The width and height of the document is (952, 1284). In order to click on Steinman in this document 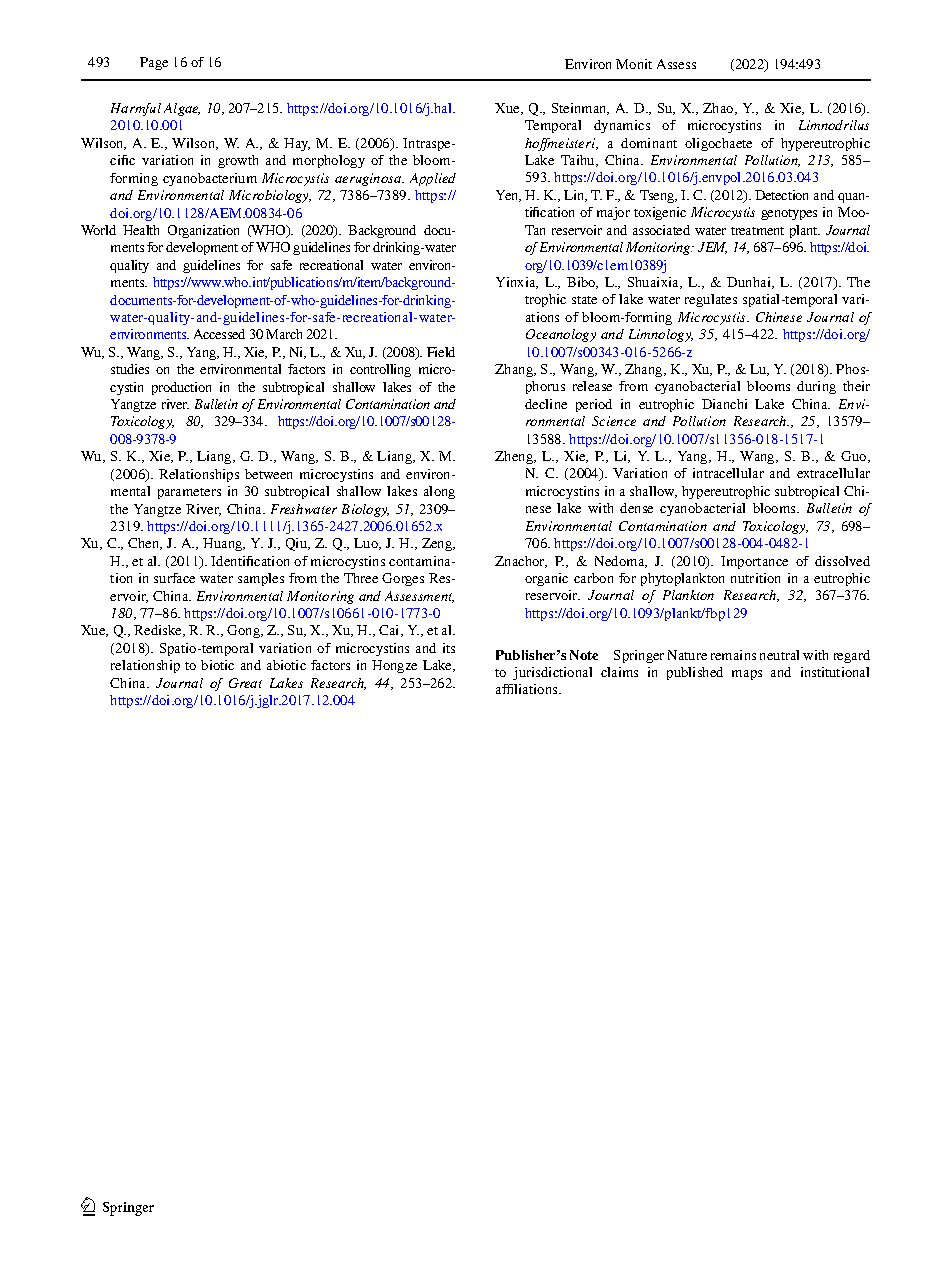, I will do `click(580, 109)`.
